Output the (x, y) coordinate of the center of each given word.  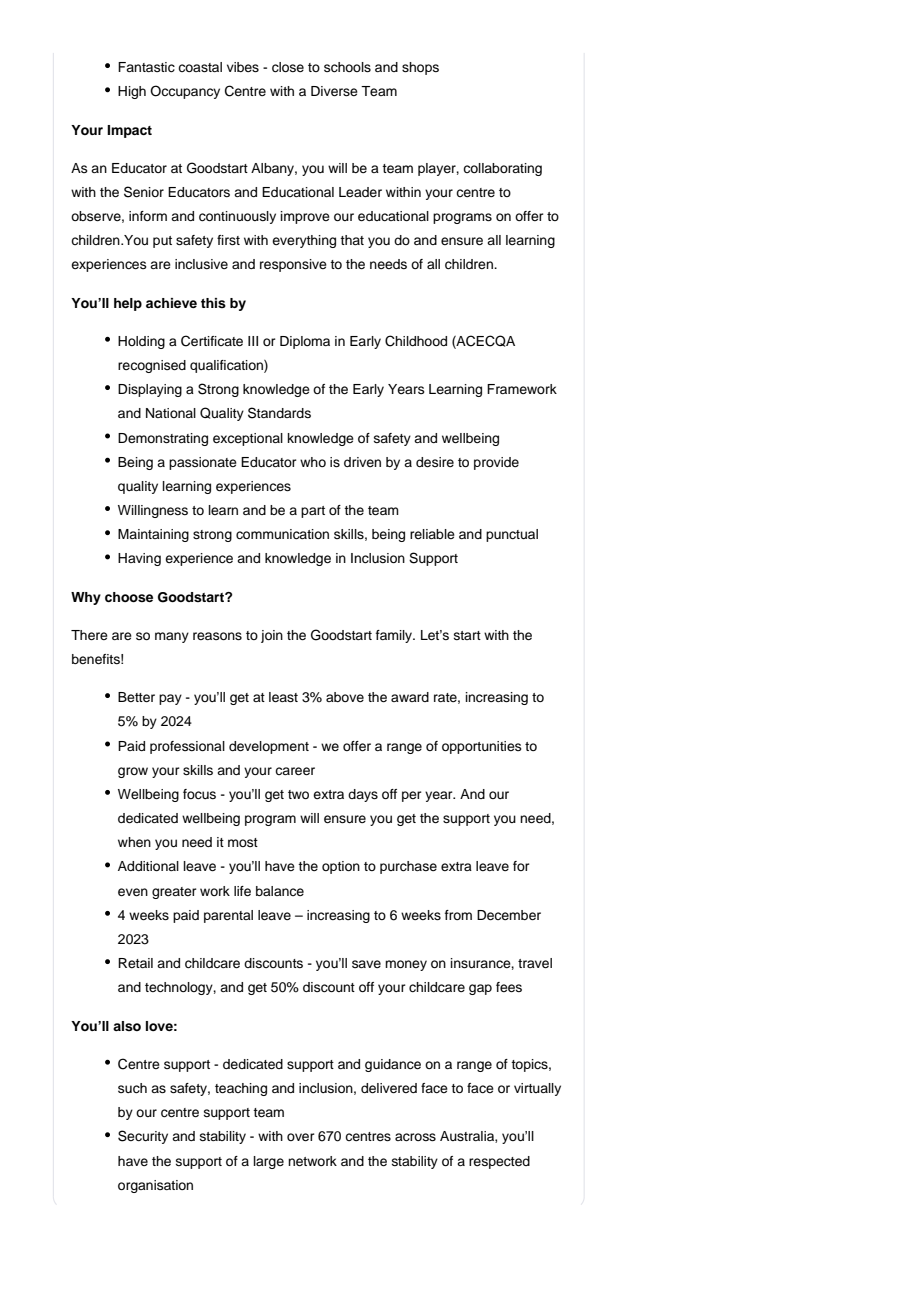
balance (280, 891)
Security (143, 1137)
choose (129, 597)
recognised (152, 366)
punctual (512, 535)
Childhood (416, 341)
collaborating (502, 169)
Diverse (334, 91)
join (272, 636)
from (458, 915)
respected (499, 1162)
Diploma (305, 342)
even (133, 892)
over (301, 1137)
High (132, 92)
